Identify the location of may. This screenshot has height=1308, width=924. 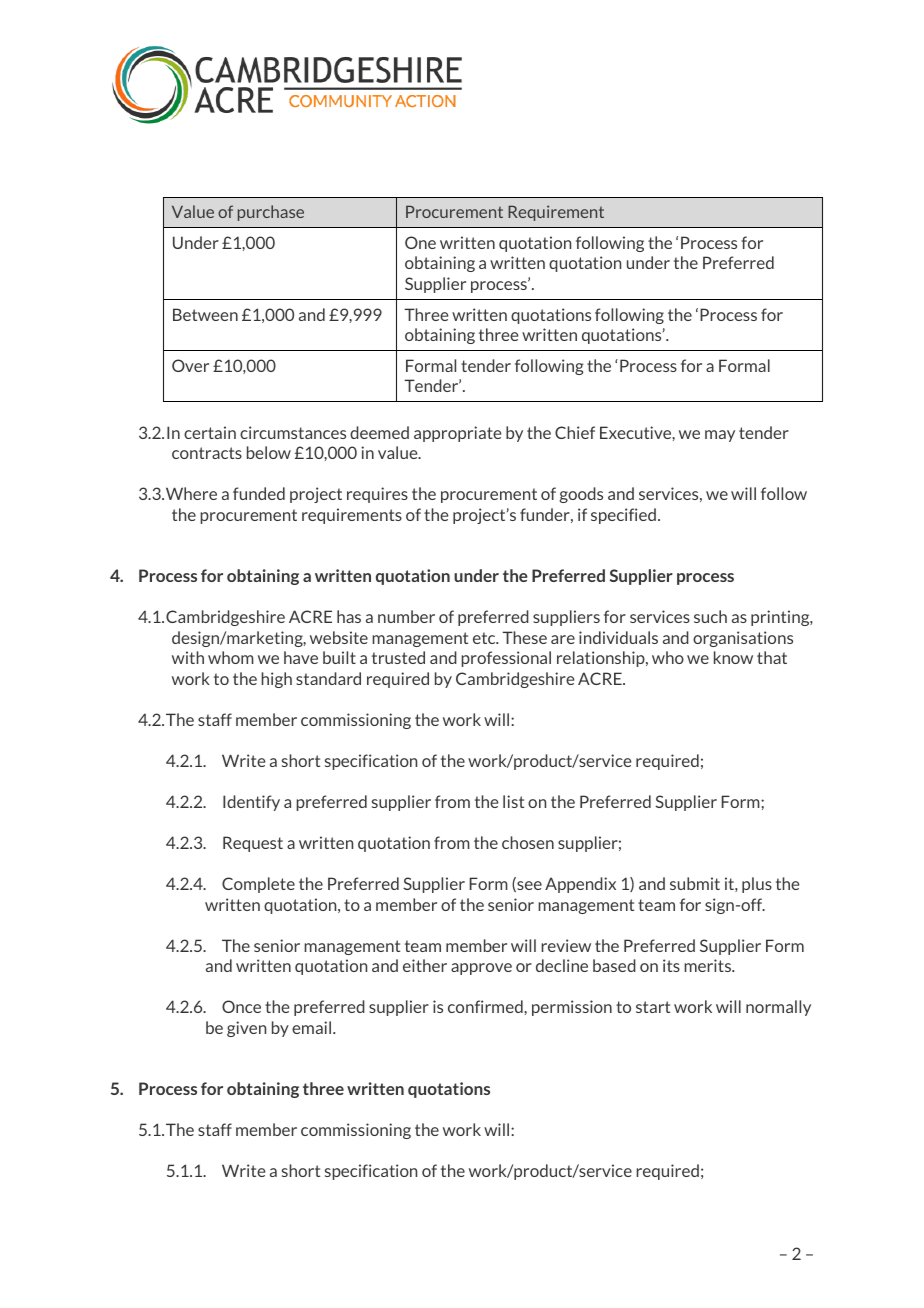
(720, 436).
